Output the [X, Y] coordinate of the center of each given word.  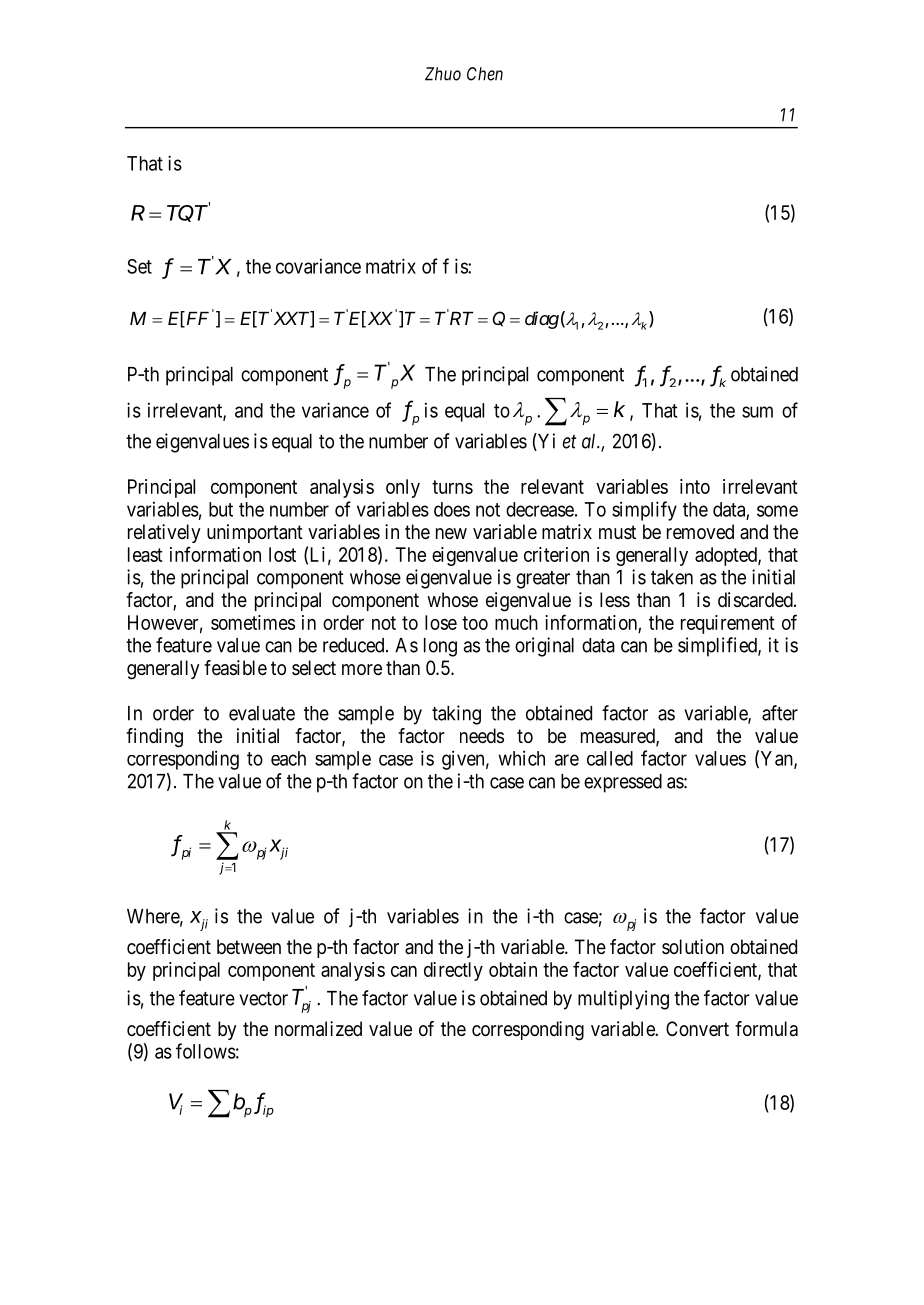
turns [452, 487]
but [221, 509]
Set [139, 266]
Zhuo [443, 74]
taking [456, 715]
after [780, 713]
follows [206, 1051]
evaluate [262, 713]
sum [757, 412]
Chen [485, 74]
